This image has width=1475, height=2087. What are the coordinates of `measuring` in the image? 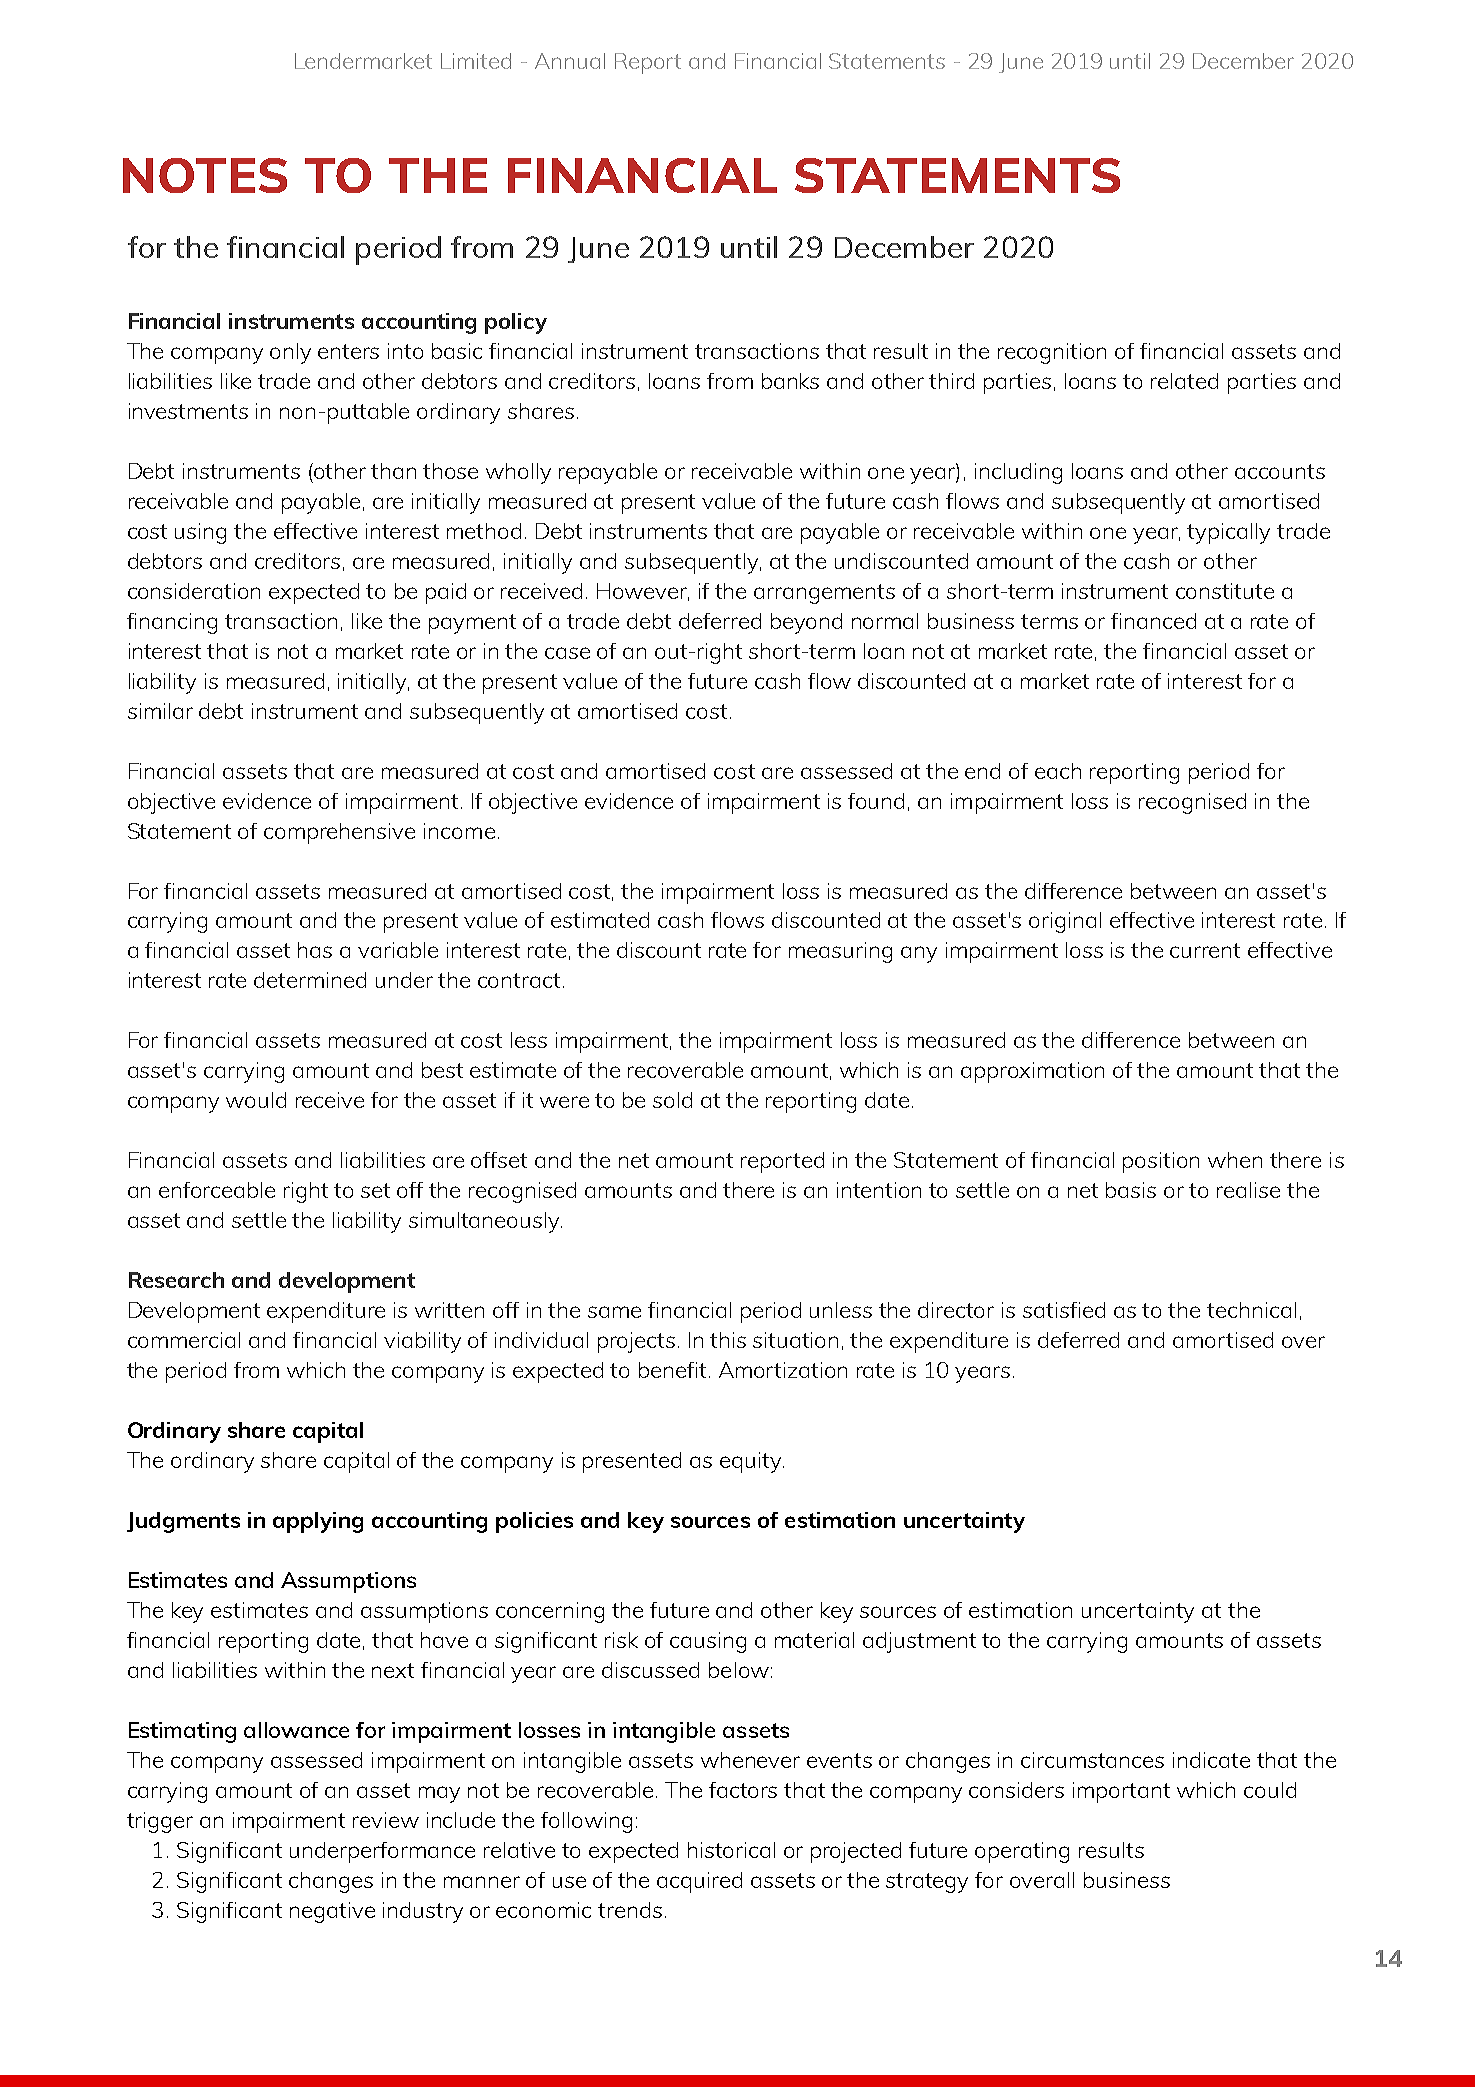 It's located at (840, 952).
